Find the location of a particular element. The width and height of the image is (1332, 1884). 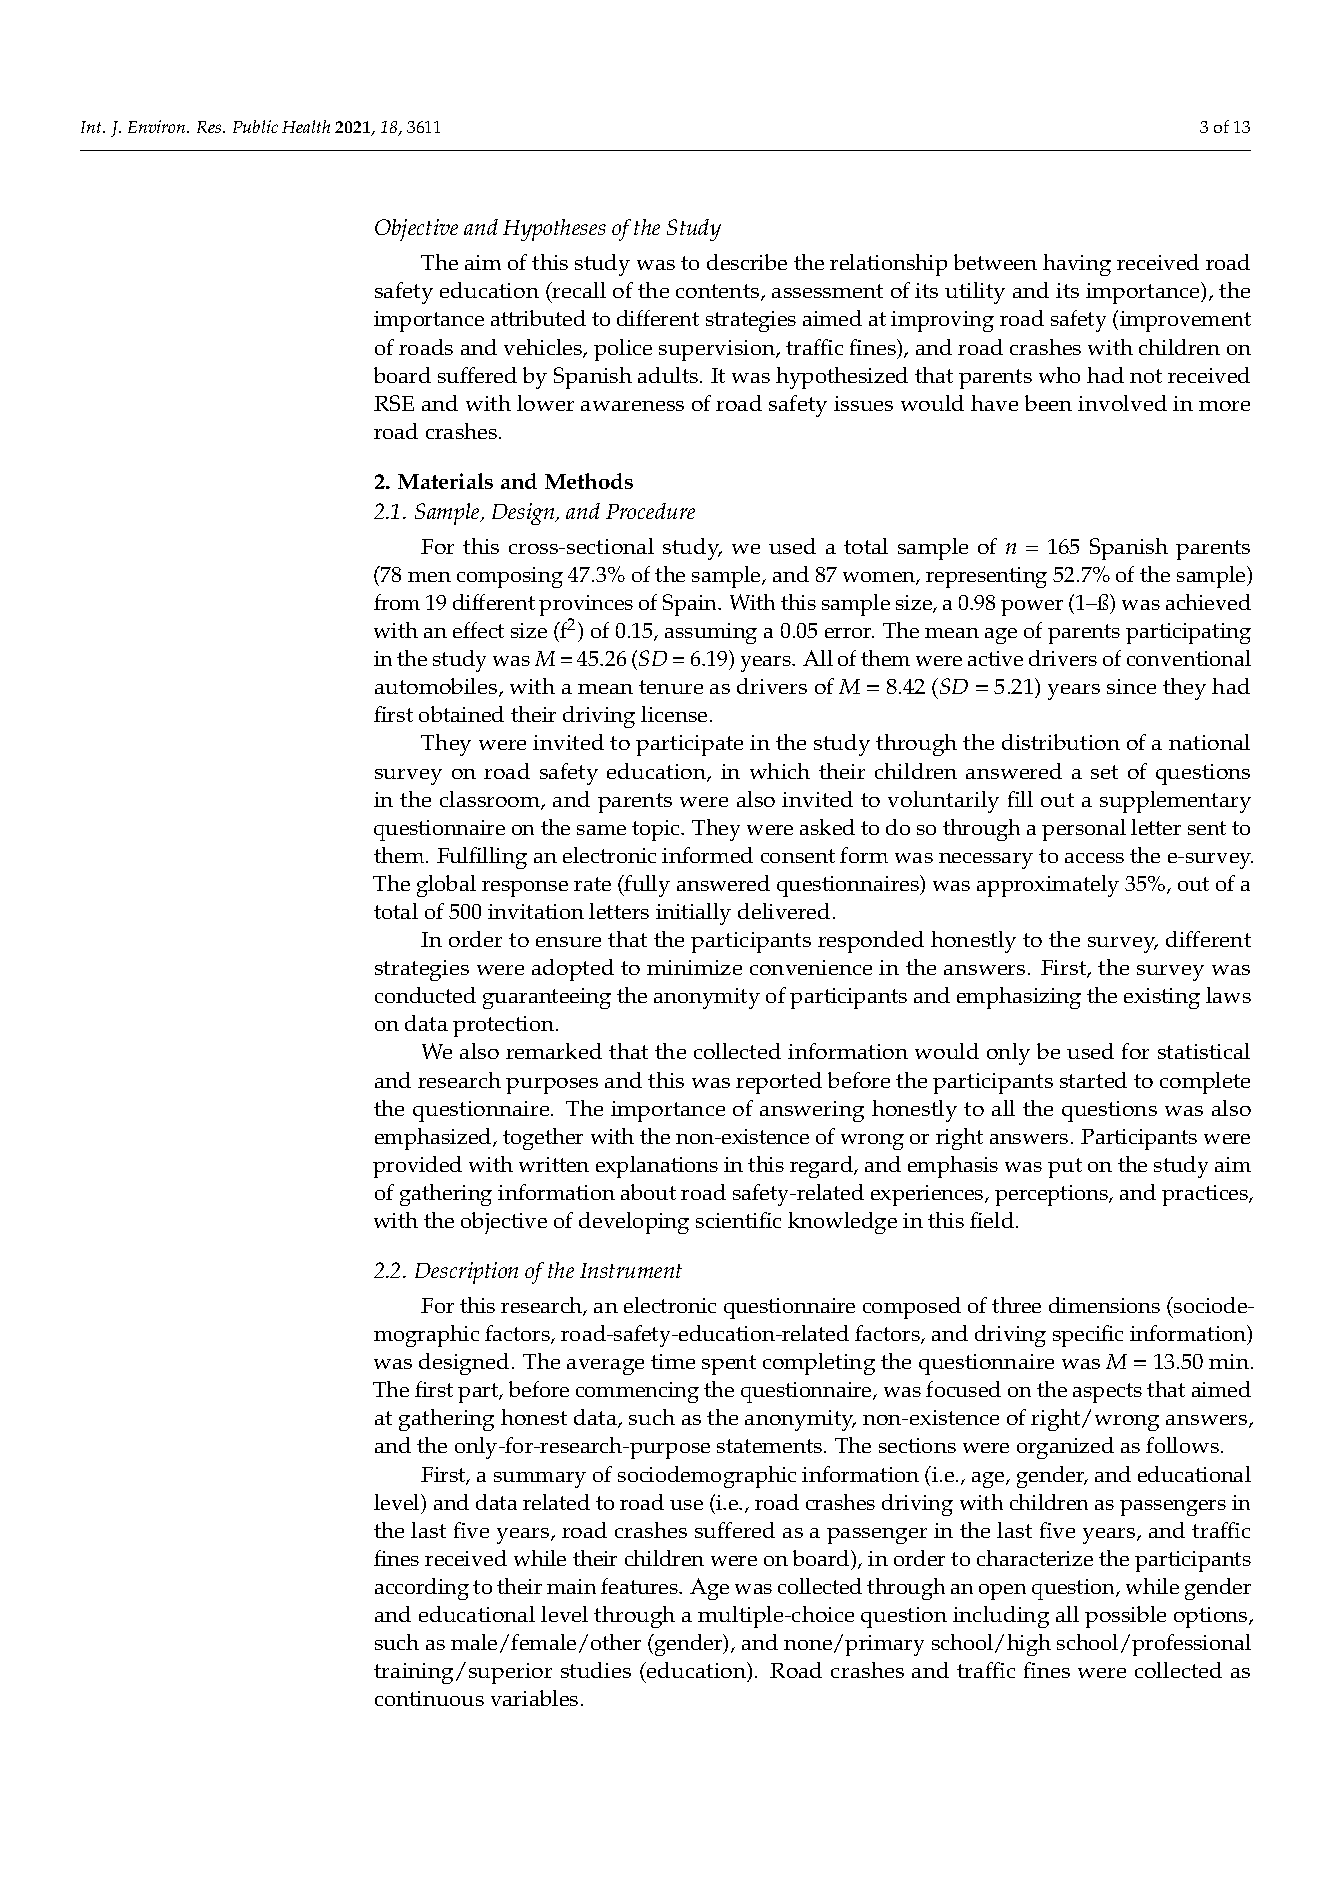

dimensions is located at coordinates (1104, 1305).
